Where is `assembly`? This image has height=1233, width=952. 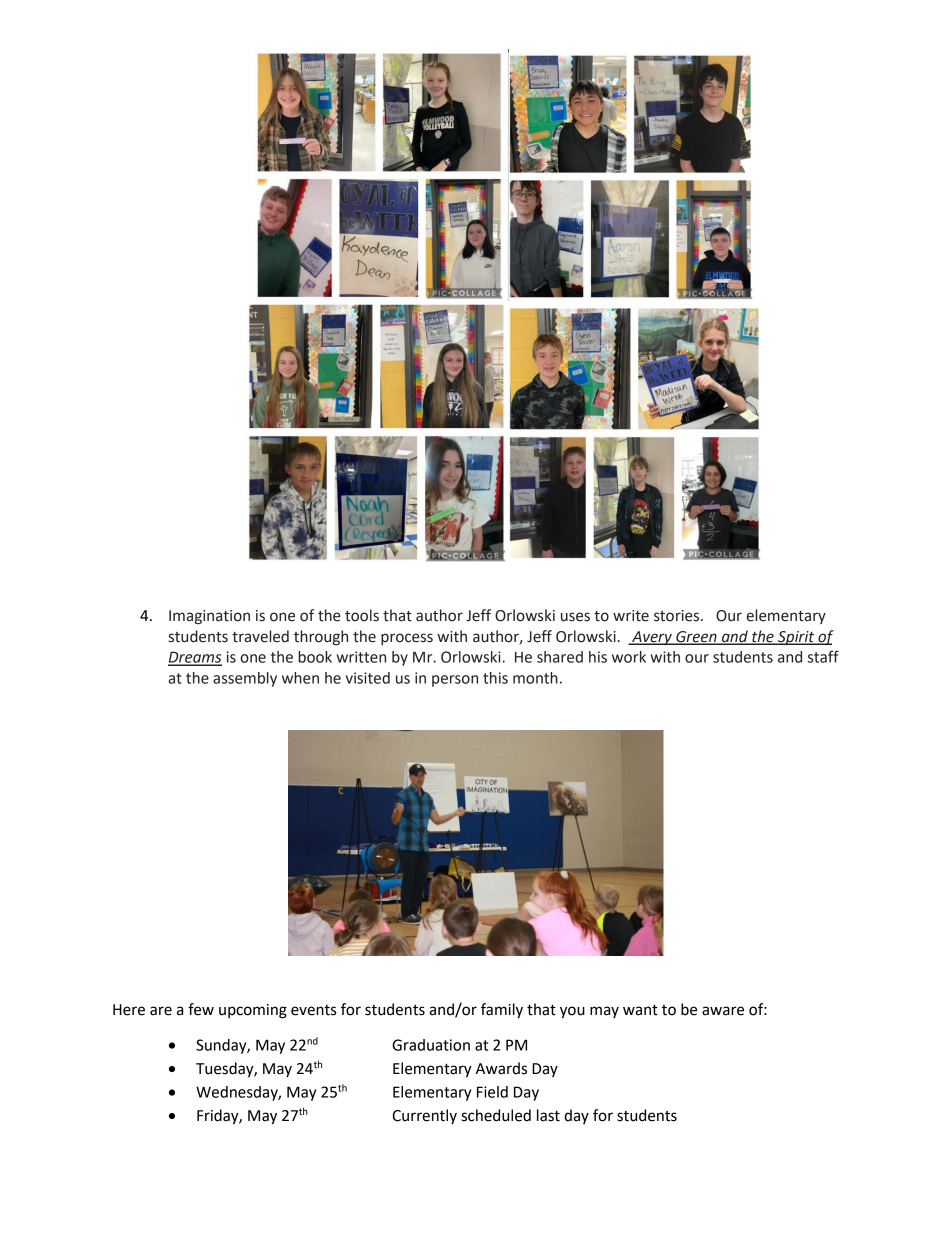
assembly is located at coordinates (245, 679).
